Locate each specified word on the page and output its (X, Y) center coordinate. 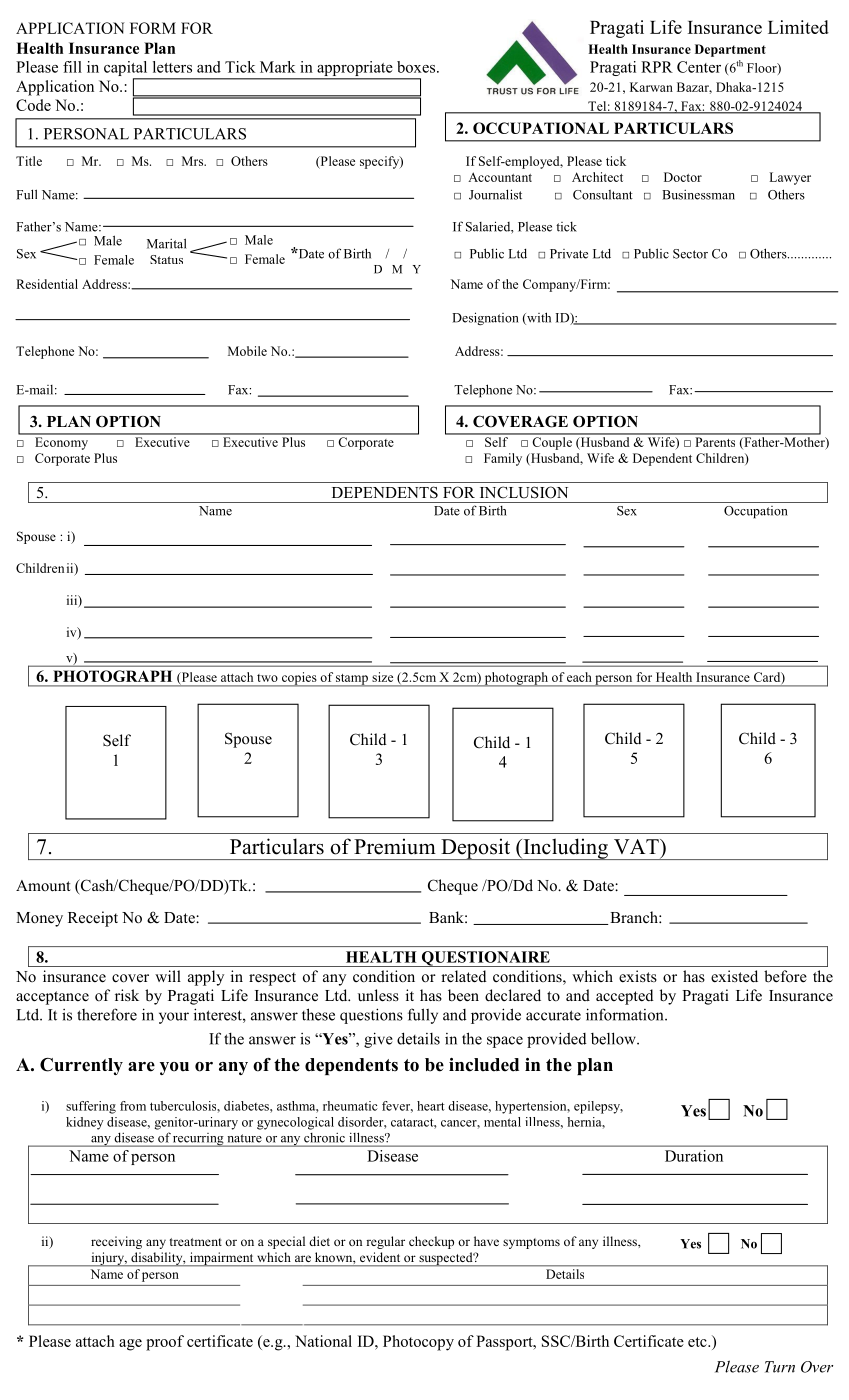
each (579, 677)
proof (165, 1343)
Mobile (247, 351)
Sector (690, 254)
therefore (107, 1014)
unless (378, 995)
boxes (417, 67)
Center (699, 67)
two (267, 678)
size (382, 677)
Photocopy (418, 1343)
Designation (485, 319)
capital (127, 70)
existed (734, 976)
